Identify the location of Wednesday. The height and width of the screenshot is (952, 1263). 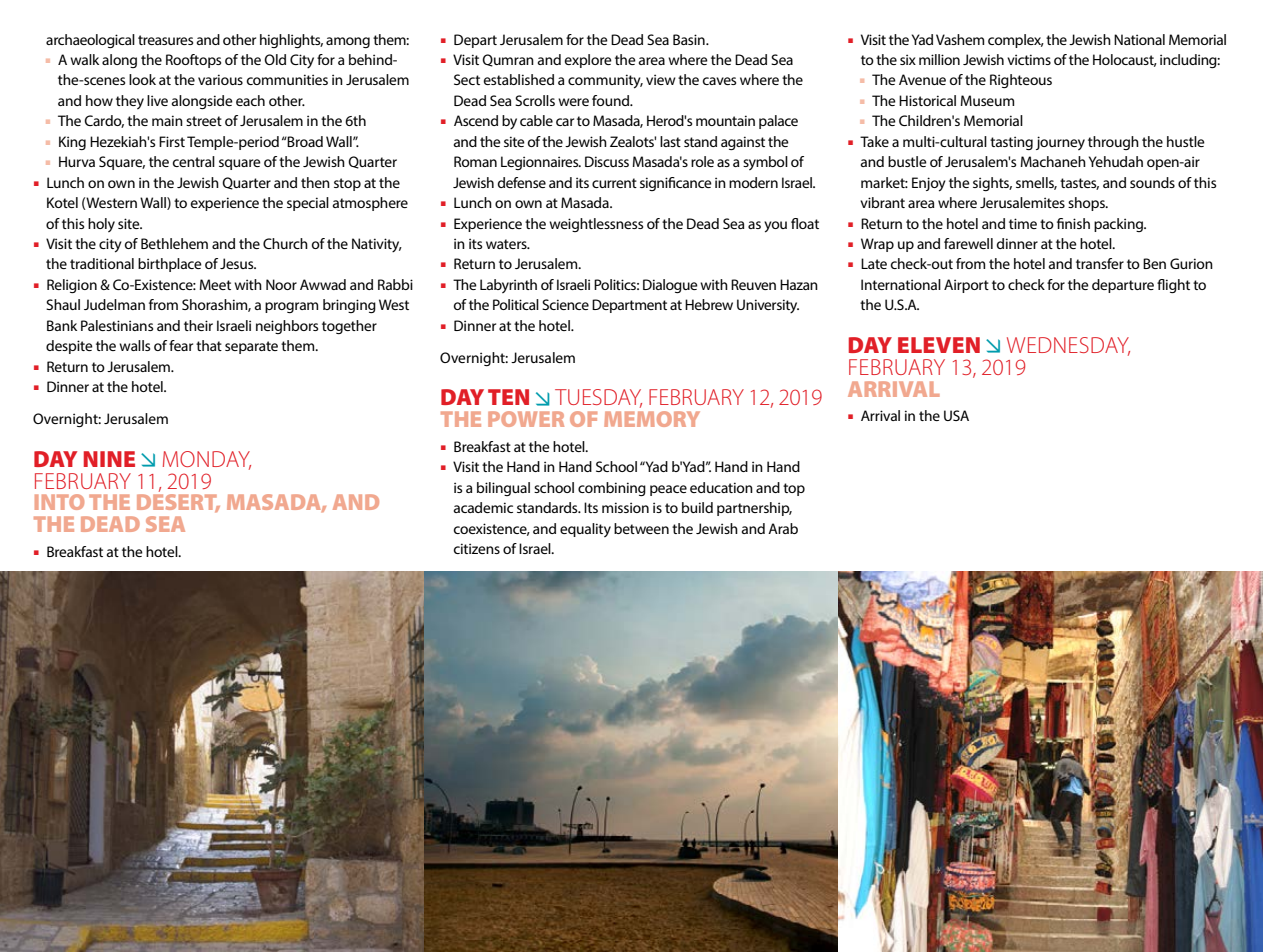
(1068, 346).
